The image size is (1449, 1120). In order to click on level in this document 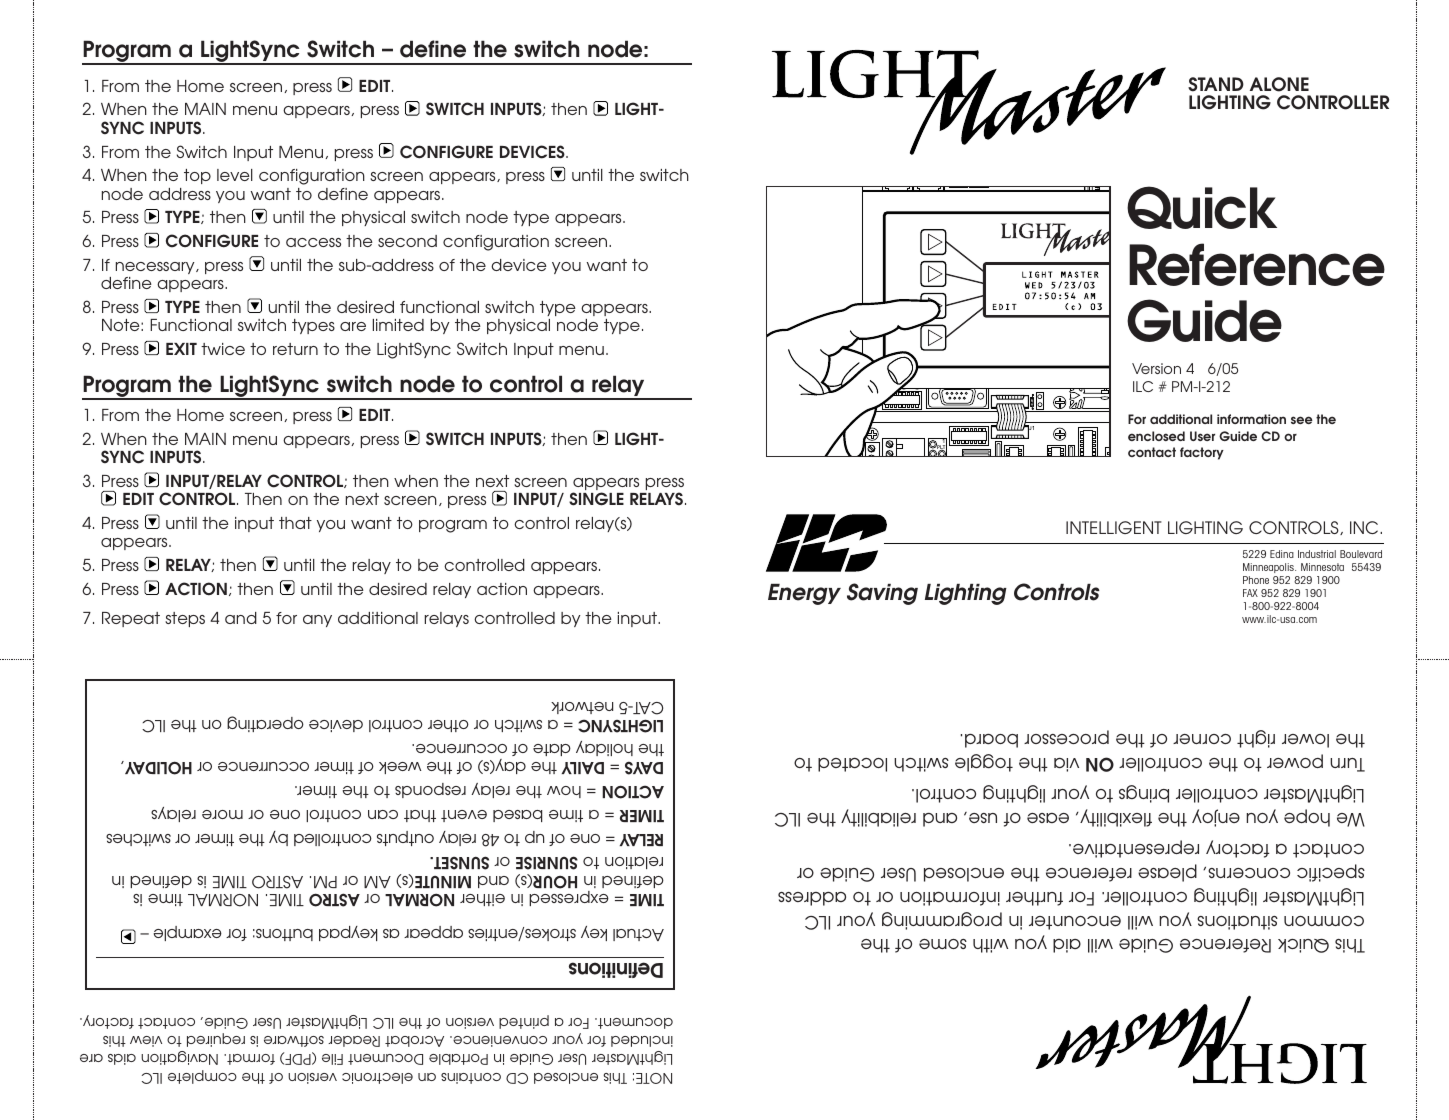, I will do `click(235, 175)`.
